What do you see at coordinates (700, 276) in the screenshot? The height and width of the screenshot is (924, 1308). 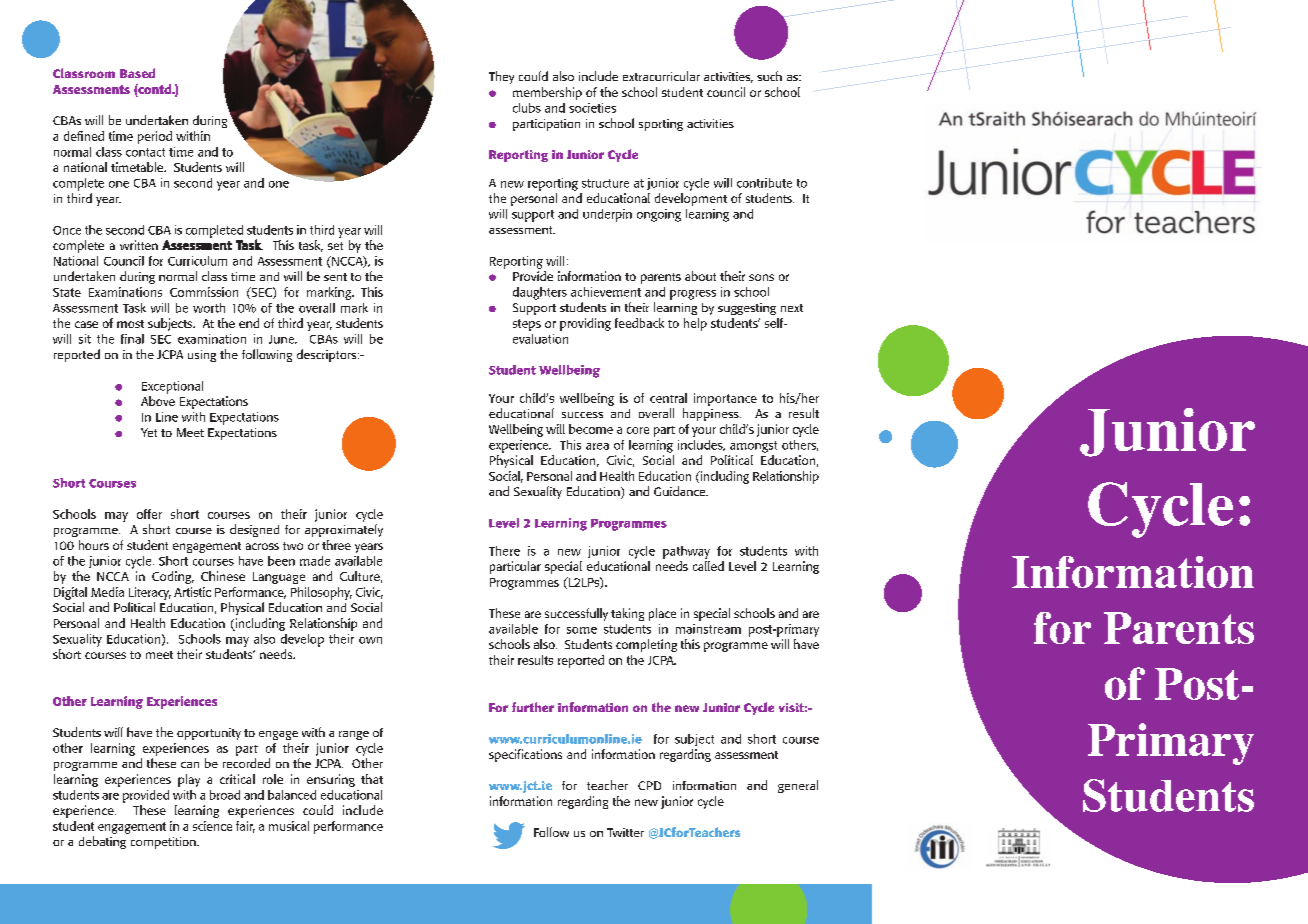 I see `about` at bounding box center [700, 276].
